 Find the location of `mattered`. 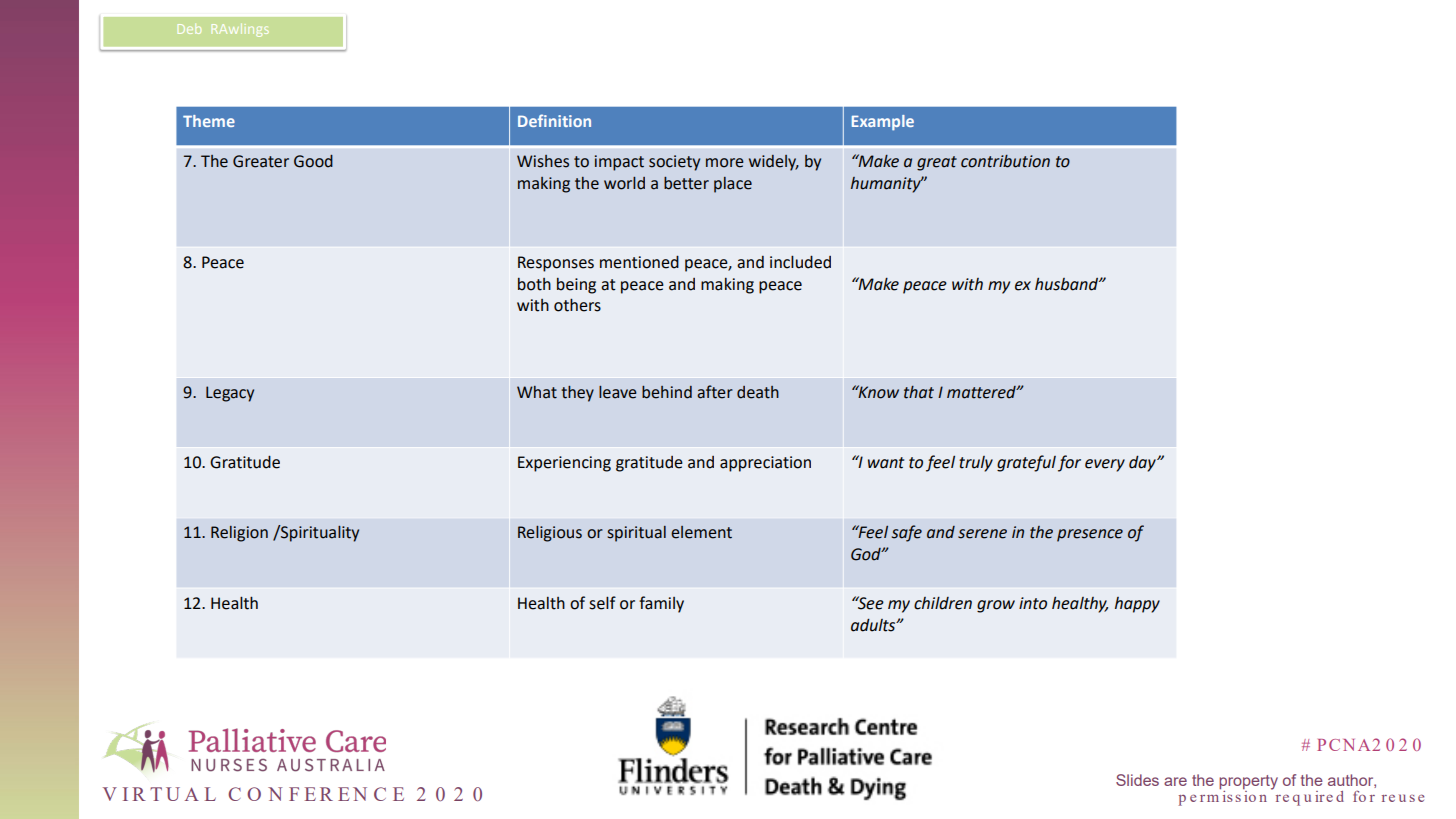

mattered is located at coordinates (982, 392).
